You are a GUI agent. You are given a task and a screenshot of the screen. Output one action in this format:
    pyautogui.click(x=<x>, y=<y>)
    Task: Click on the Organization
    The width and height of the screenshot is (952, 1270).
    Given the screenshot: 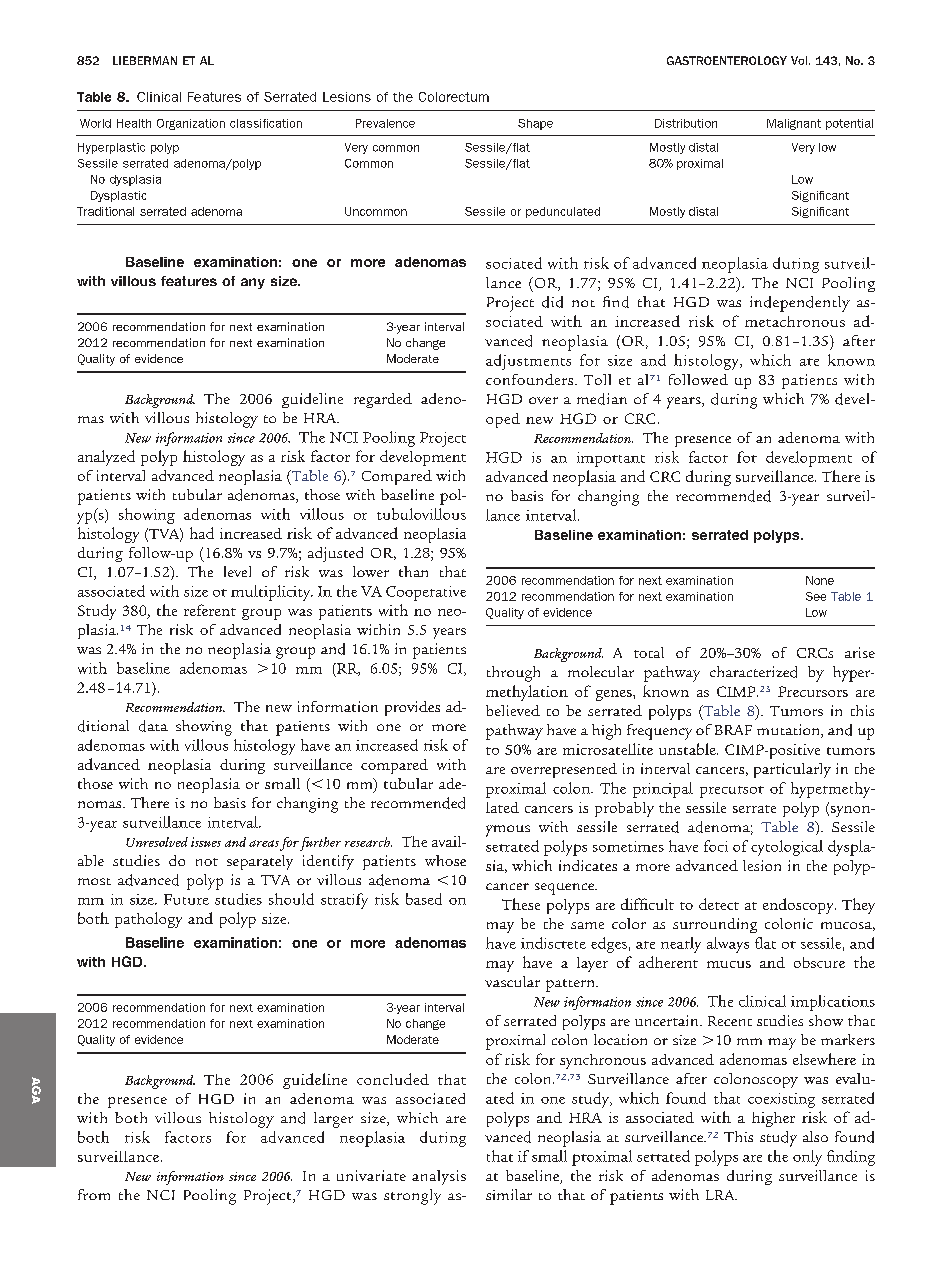 What is the action you would take?
    pyautogui.click(x=191, y=124)
